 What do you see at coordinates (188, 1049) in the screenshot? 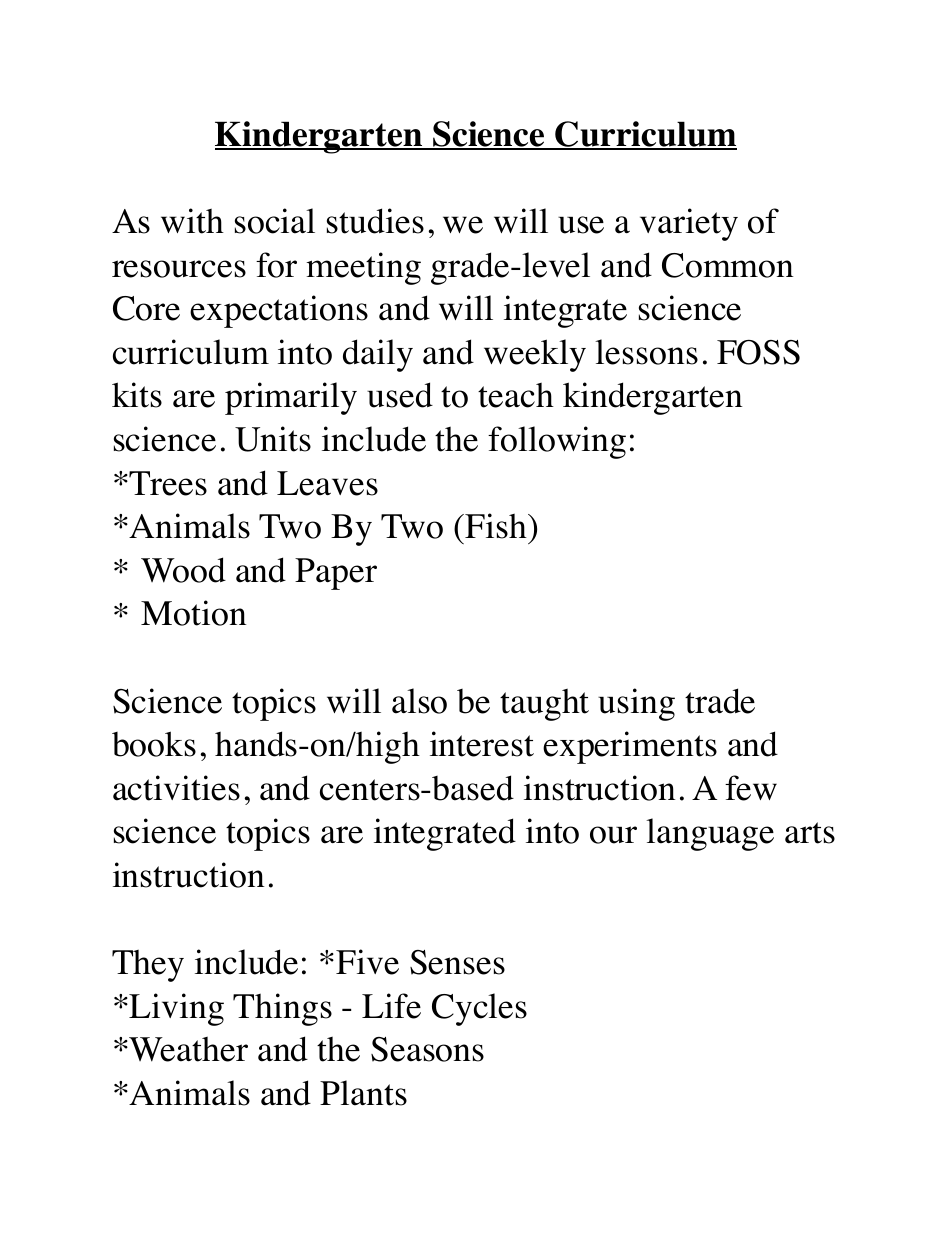
I see `Weather` at bounding box center [188, 1049].
